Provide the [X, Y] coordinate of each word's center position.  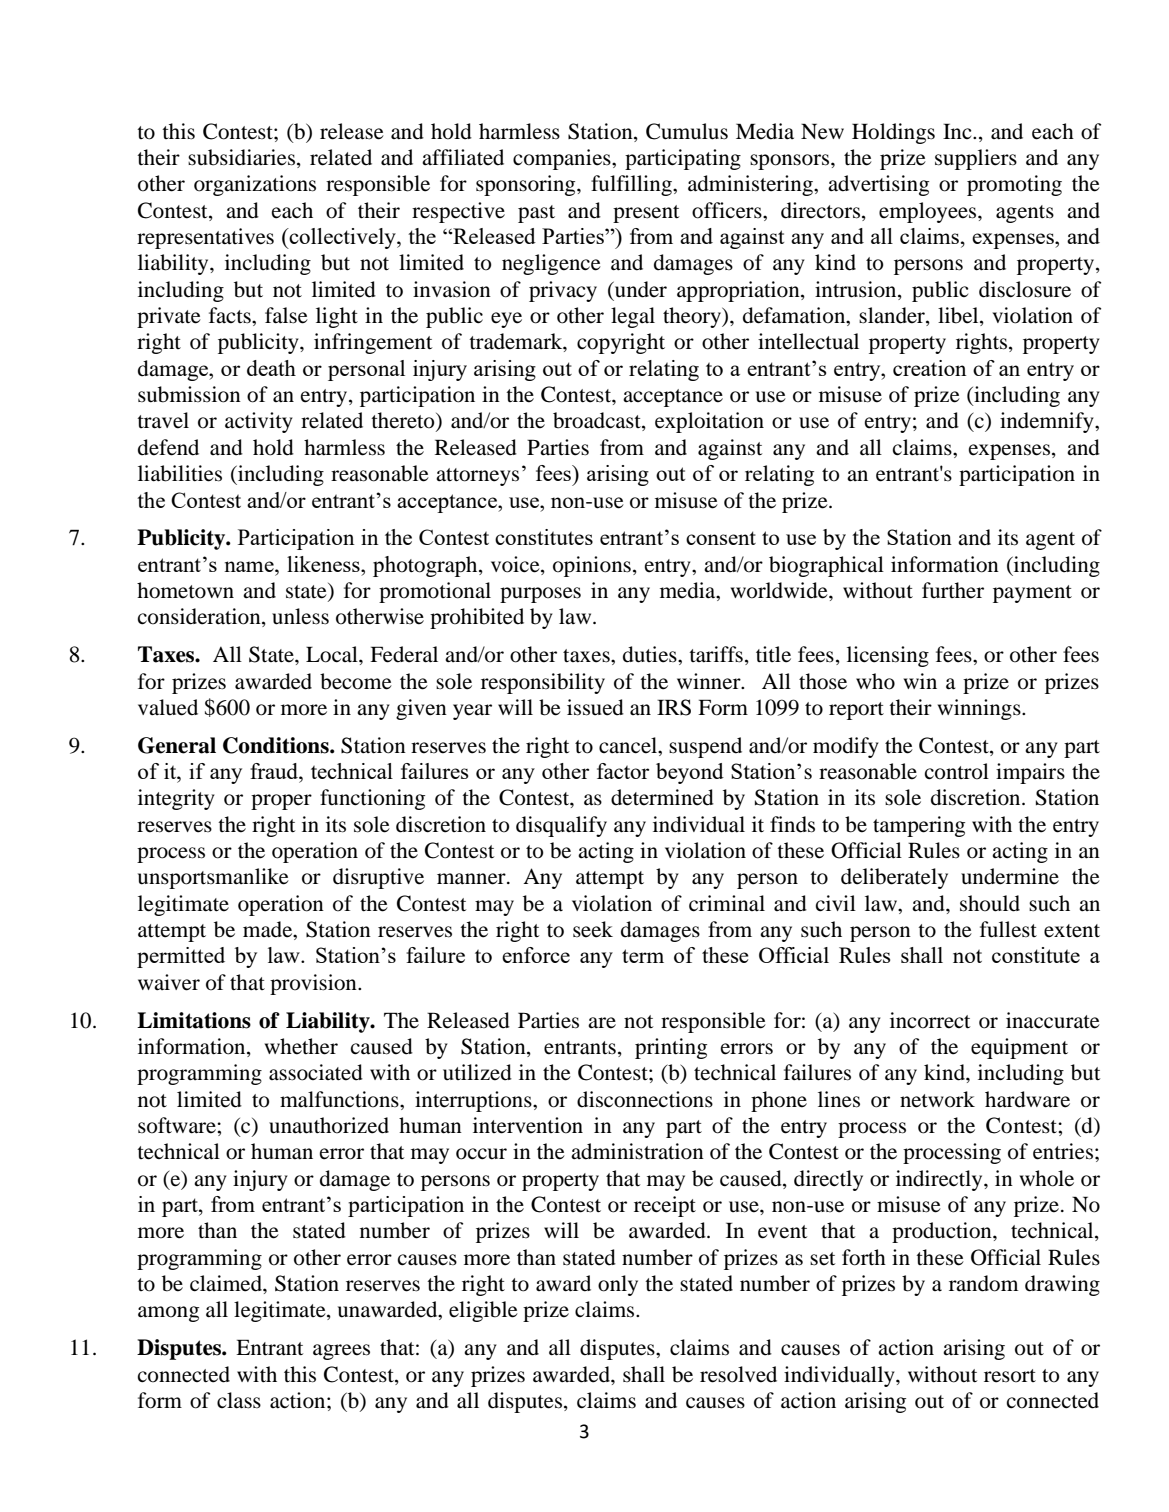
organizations [255, 185]
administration [637, 1151]
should [990, 903]
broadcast [598, 421]
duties [651, 654]
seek [593, 929]
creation [930, 368]
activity [259, 422]
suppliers [976, 159]
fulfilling [632, 185]
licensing [888, 656]
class [239, 1400]
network [937, 1099]
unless [300, 616]
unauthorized [329, 1125]
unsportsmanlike [213, 878]
